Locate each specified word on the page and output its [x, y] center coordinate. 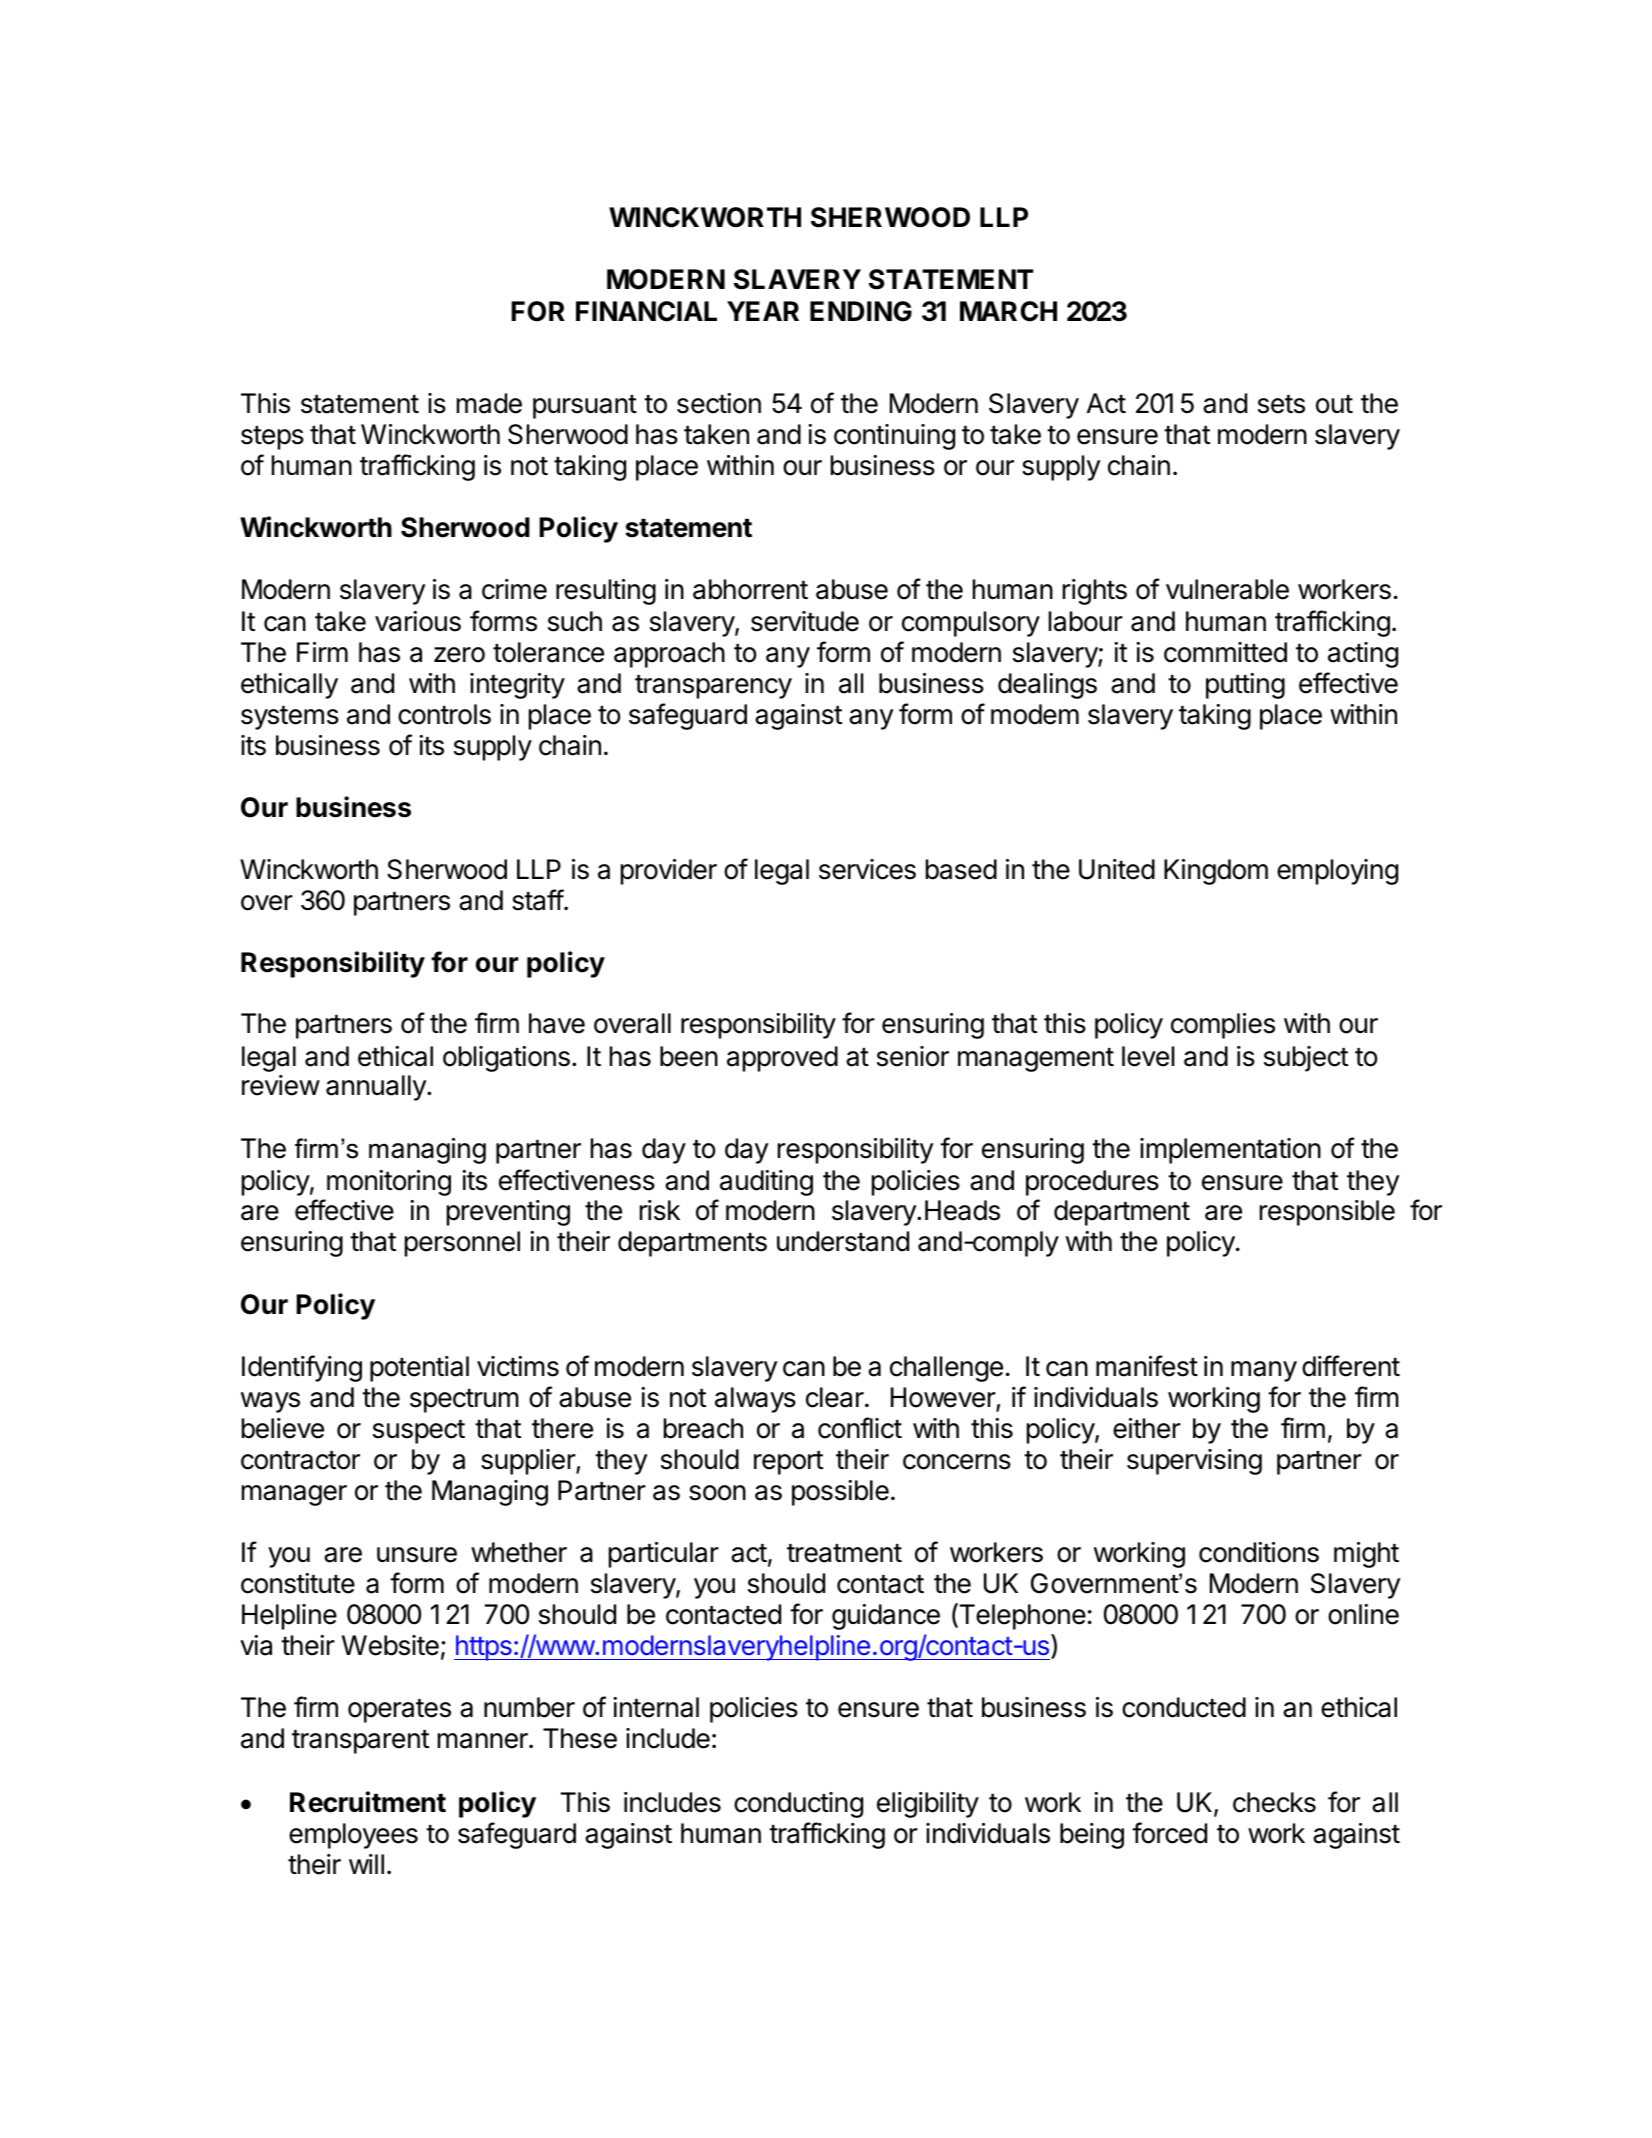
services [867, 869]
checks [1274, 1802]
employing [1337, 872]
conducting [798, 1805]
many [1264, 1371]
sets [1281, 404]
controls [444, 714]
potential [419, 1369]
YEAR [763, 311]
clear [835, 1397]
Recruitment [368, 1802]
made [489, 403]
